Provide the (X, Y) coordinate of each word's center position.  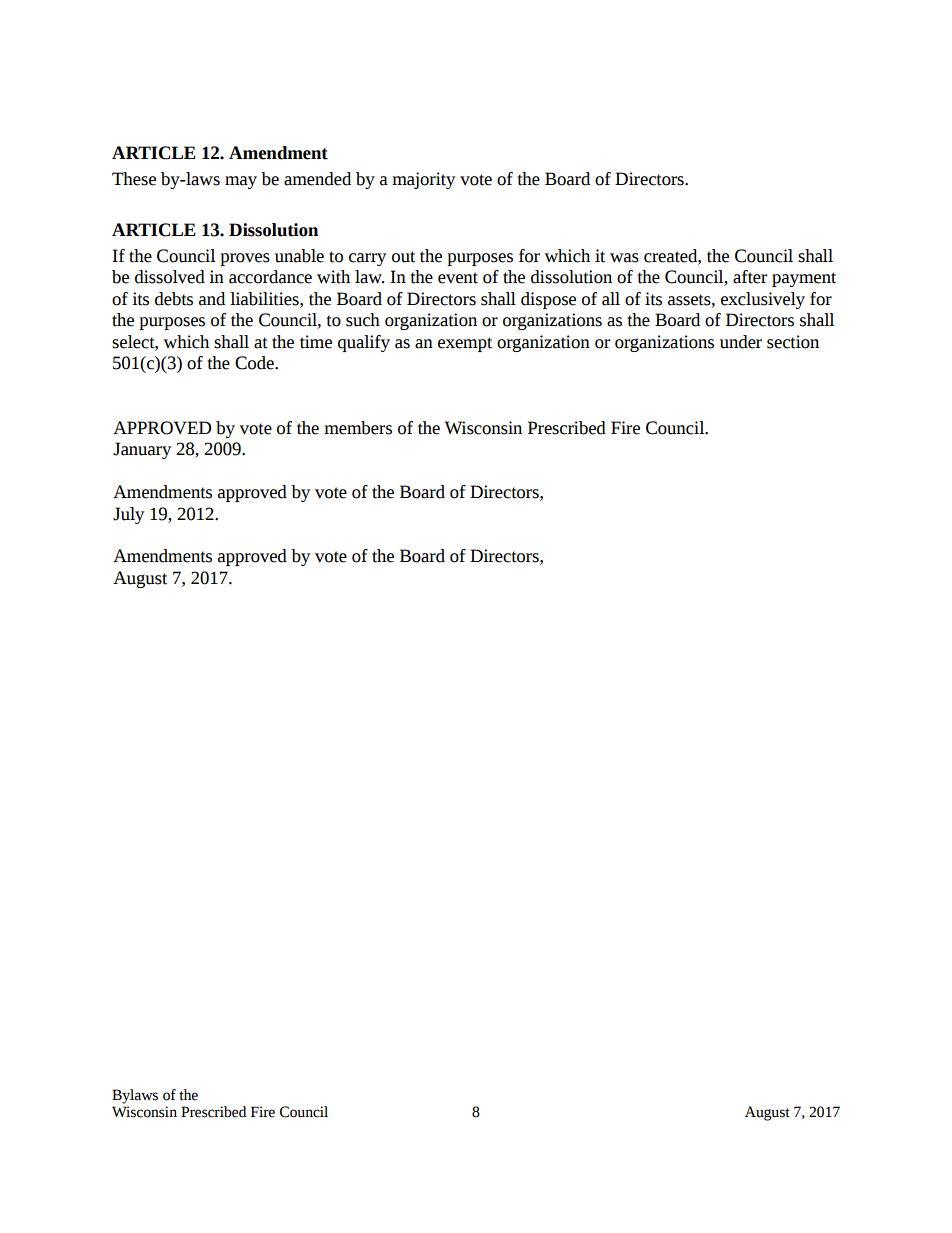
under (741, 342)
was (624, 258)
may (241, 182)
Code (255, 363)
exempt (465, 344)
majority (423, 180)
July (128, 515)
